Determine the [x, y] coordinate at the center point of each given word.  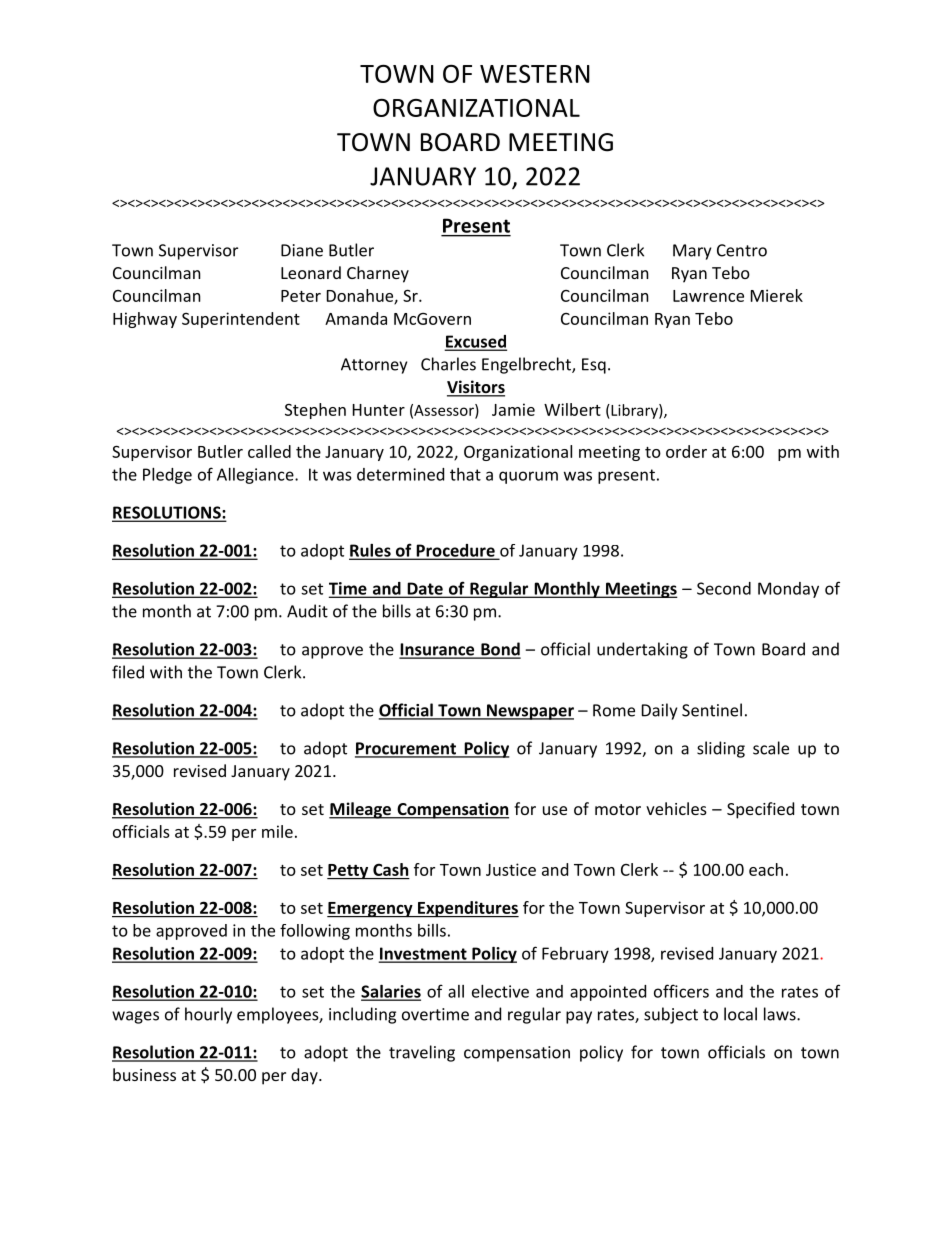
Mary [692, 252]
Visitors [476, 388]
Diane [302, 250]
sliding [721, 749]
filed [128, 672]
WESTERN [535, 74]
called [269, 451]
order [686, 451]
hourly [208, 1015]
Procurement [406, 749]
